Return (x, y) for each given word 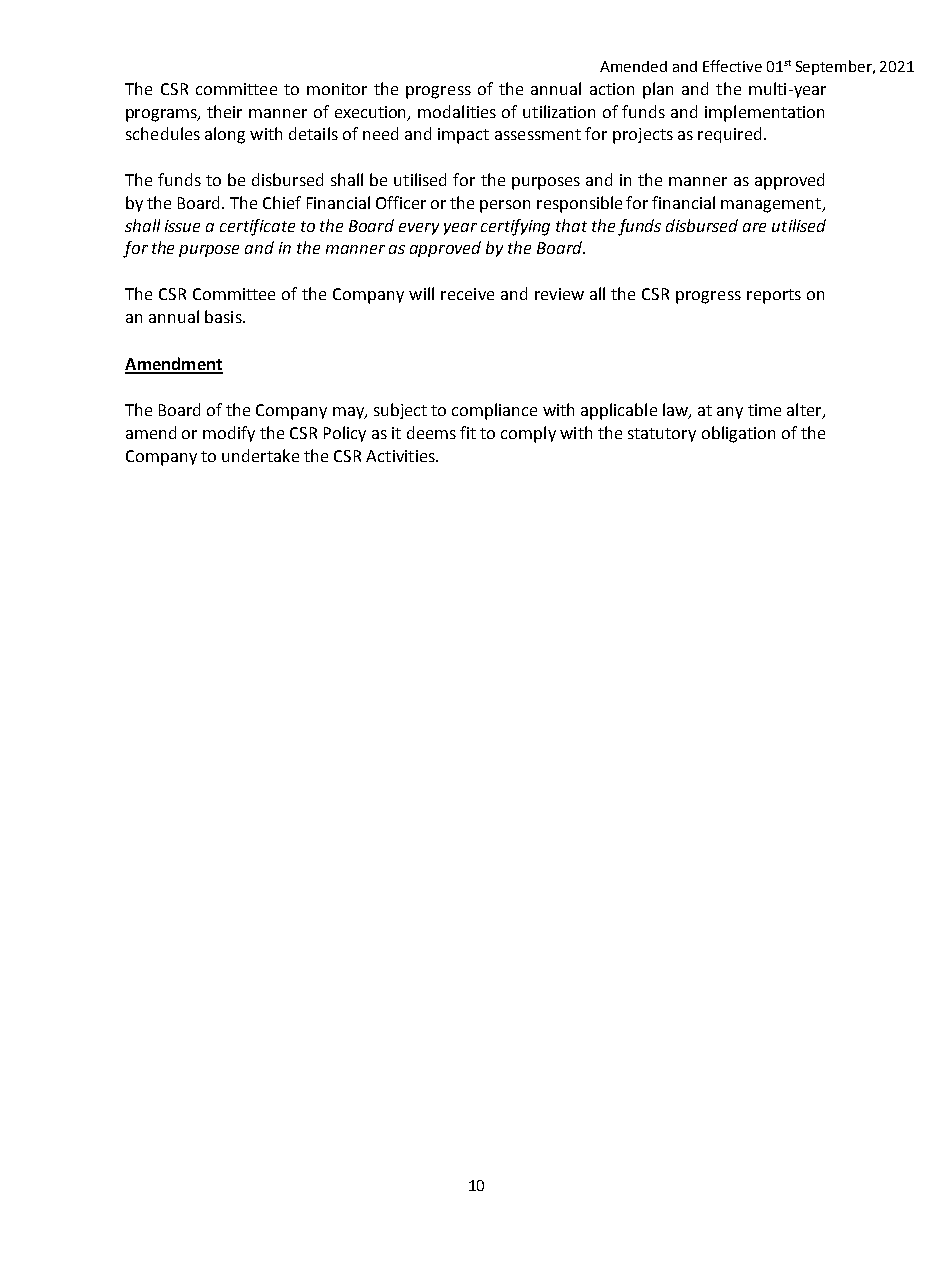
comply (528, 434)
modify (229, 434)
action (612, 89)
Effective (732, 66)
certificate (257, 227)
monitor (337, 89)
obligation (738, 434)
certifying (515, 227)
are (754, 227)
